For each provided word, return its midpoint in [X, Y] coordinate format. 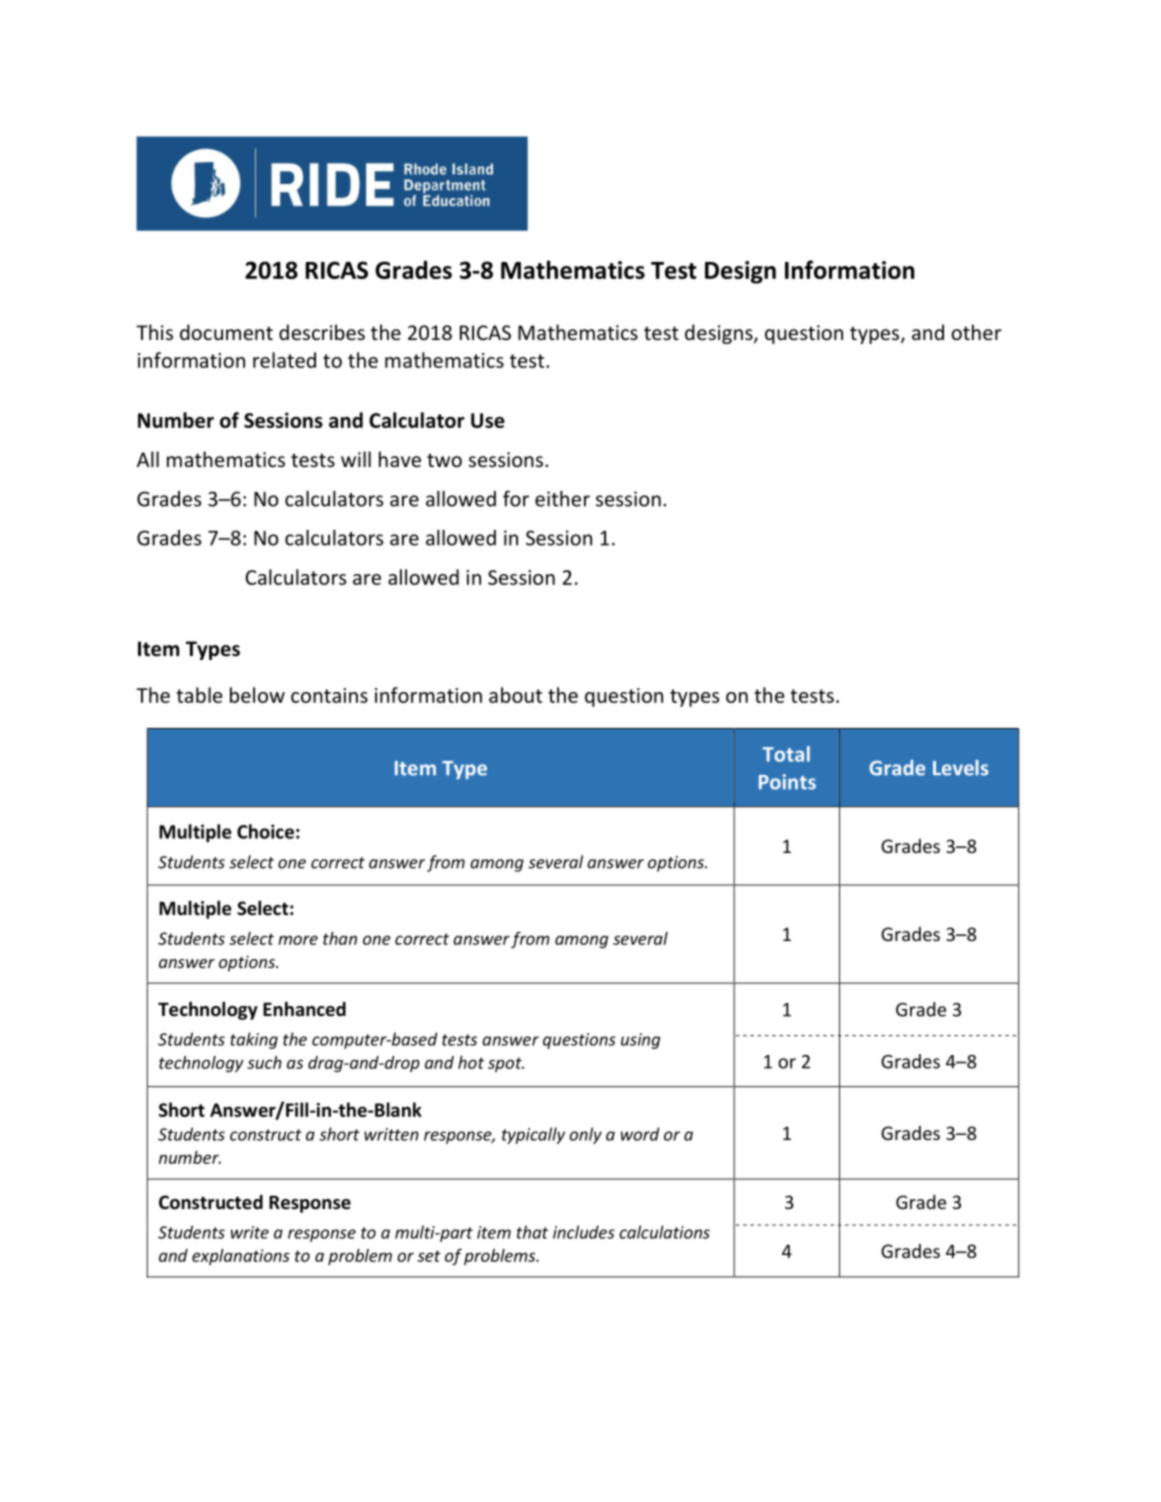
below [257, 695]
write [250, 1232]
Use [488, 420]
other [976, 332]
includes [584, 1232]
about [515, 695]
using [640, 1041]
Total [786, 754]
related [284, 360]
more [298, 940]
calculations [664, 1232]
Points [787, 782]
